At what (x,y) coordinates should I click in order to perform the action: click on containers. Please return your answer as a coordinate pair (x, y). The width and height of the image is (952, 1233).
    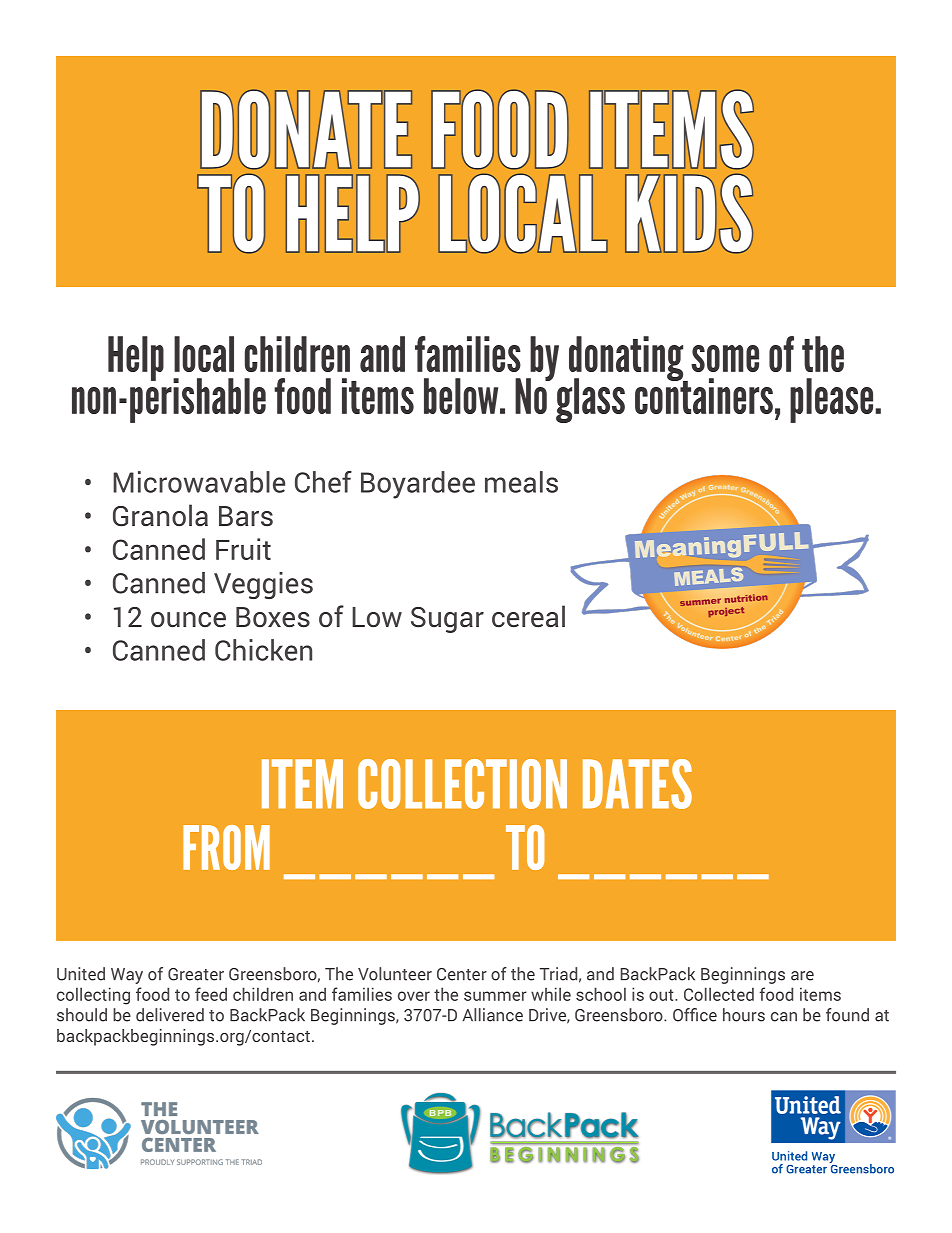
    Looking at the image, I should click on (704, 395).
